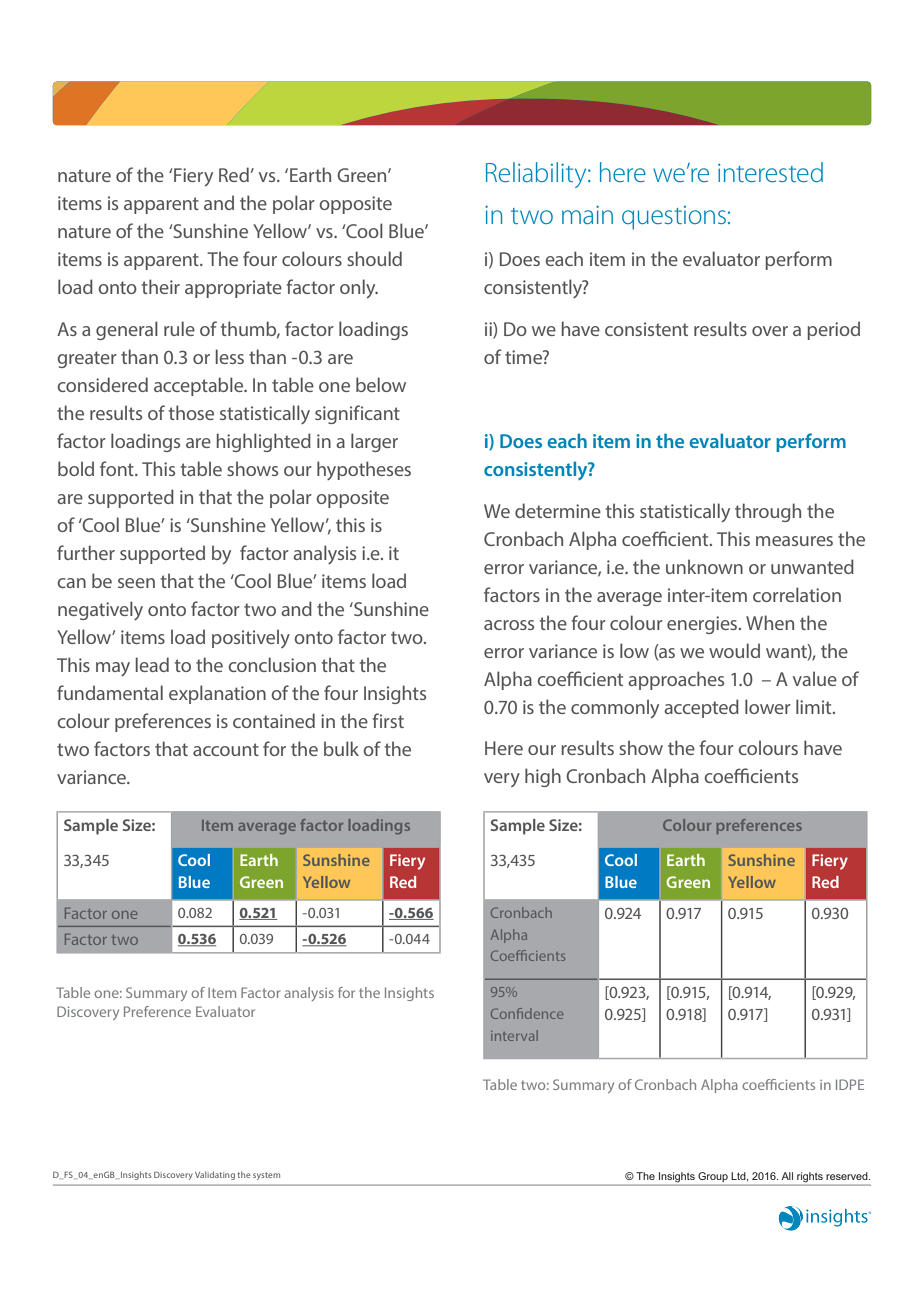 The height and width of the screenshot is (1308, 924). What do you see at coordinates (215, 1175) in the screenshot?
I see `Validating` at bounding box center [215, 1175].
